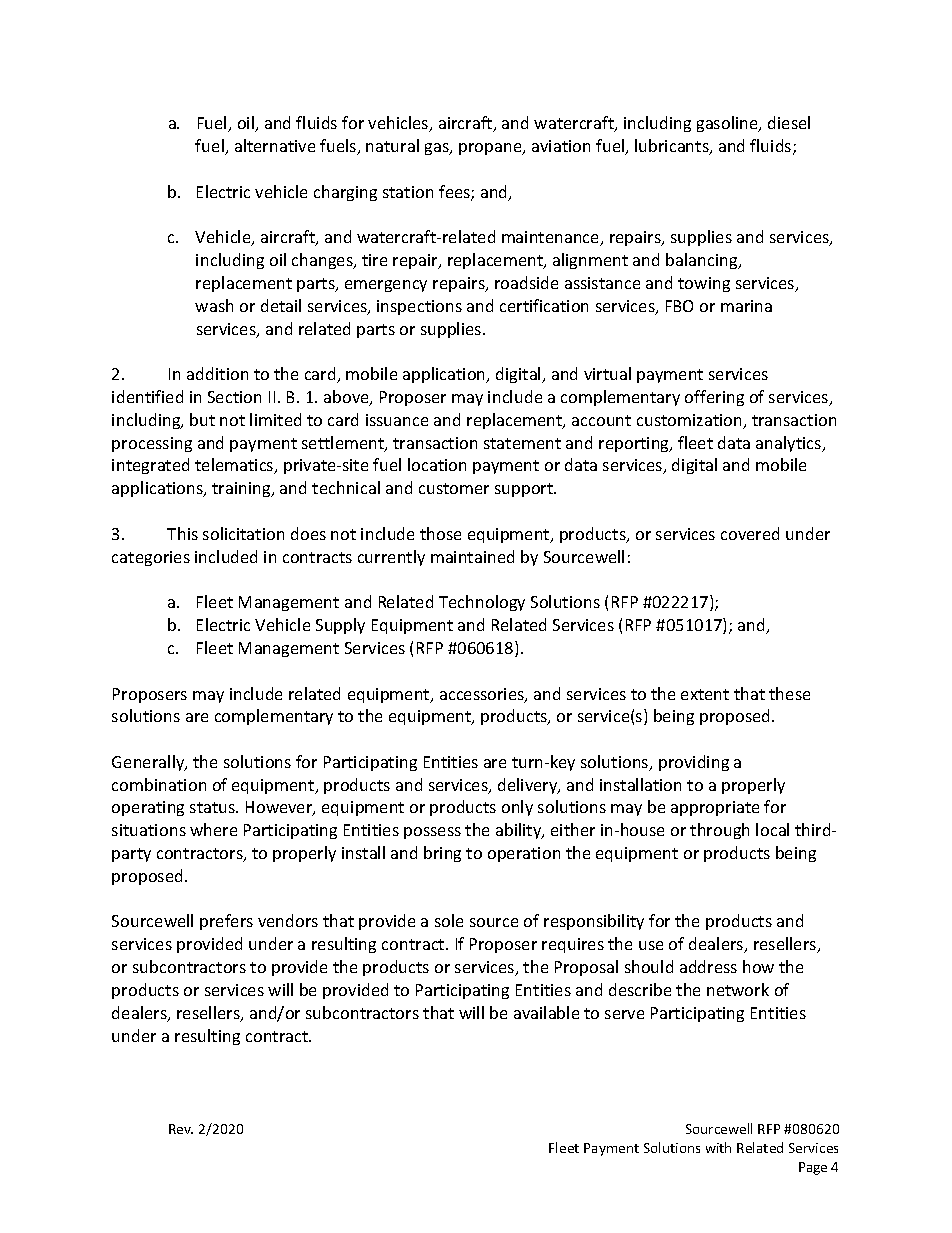 The height and width of the screenshot is (1233, 952). What do you see at coordinates (226, 922) in the screenshot?
I see `prefers` at bounding box center [226, 922].
